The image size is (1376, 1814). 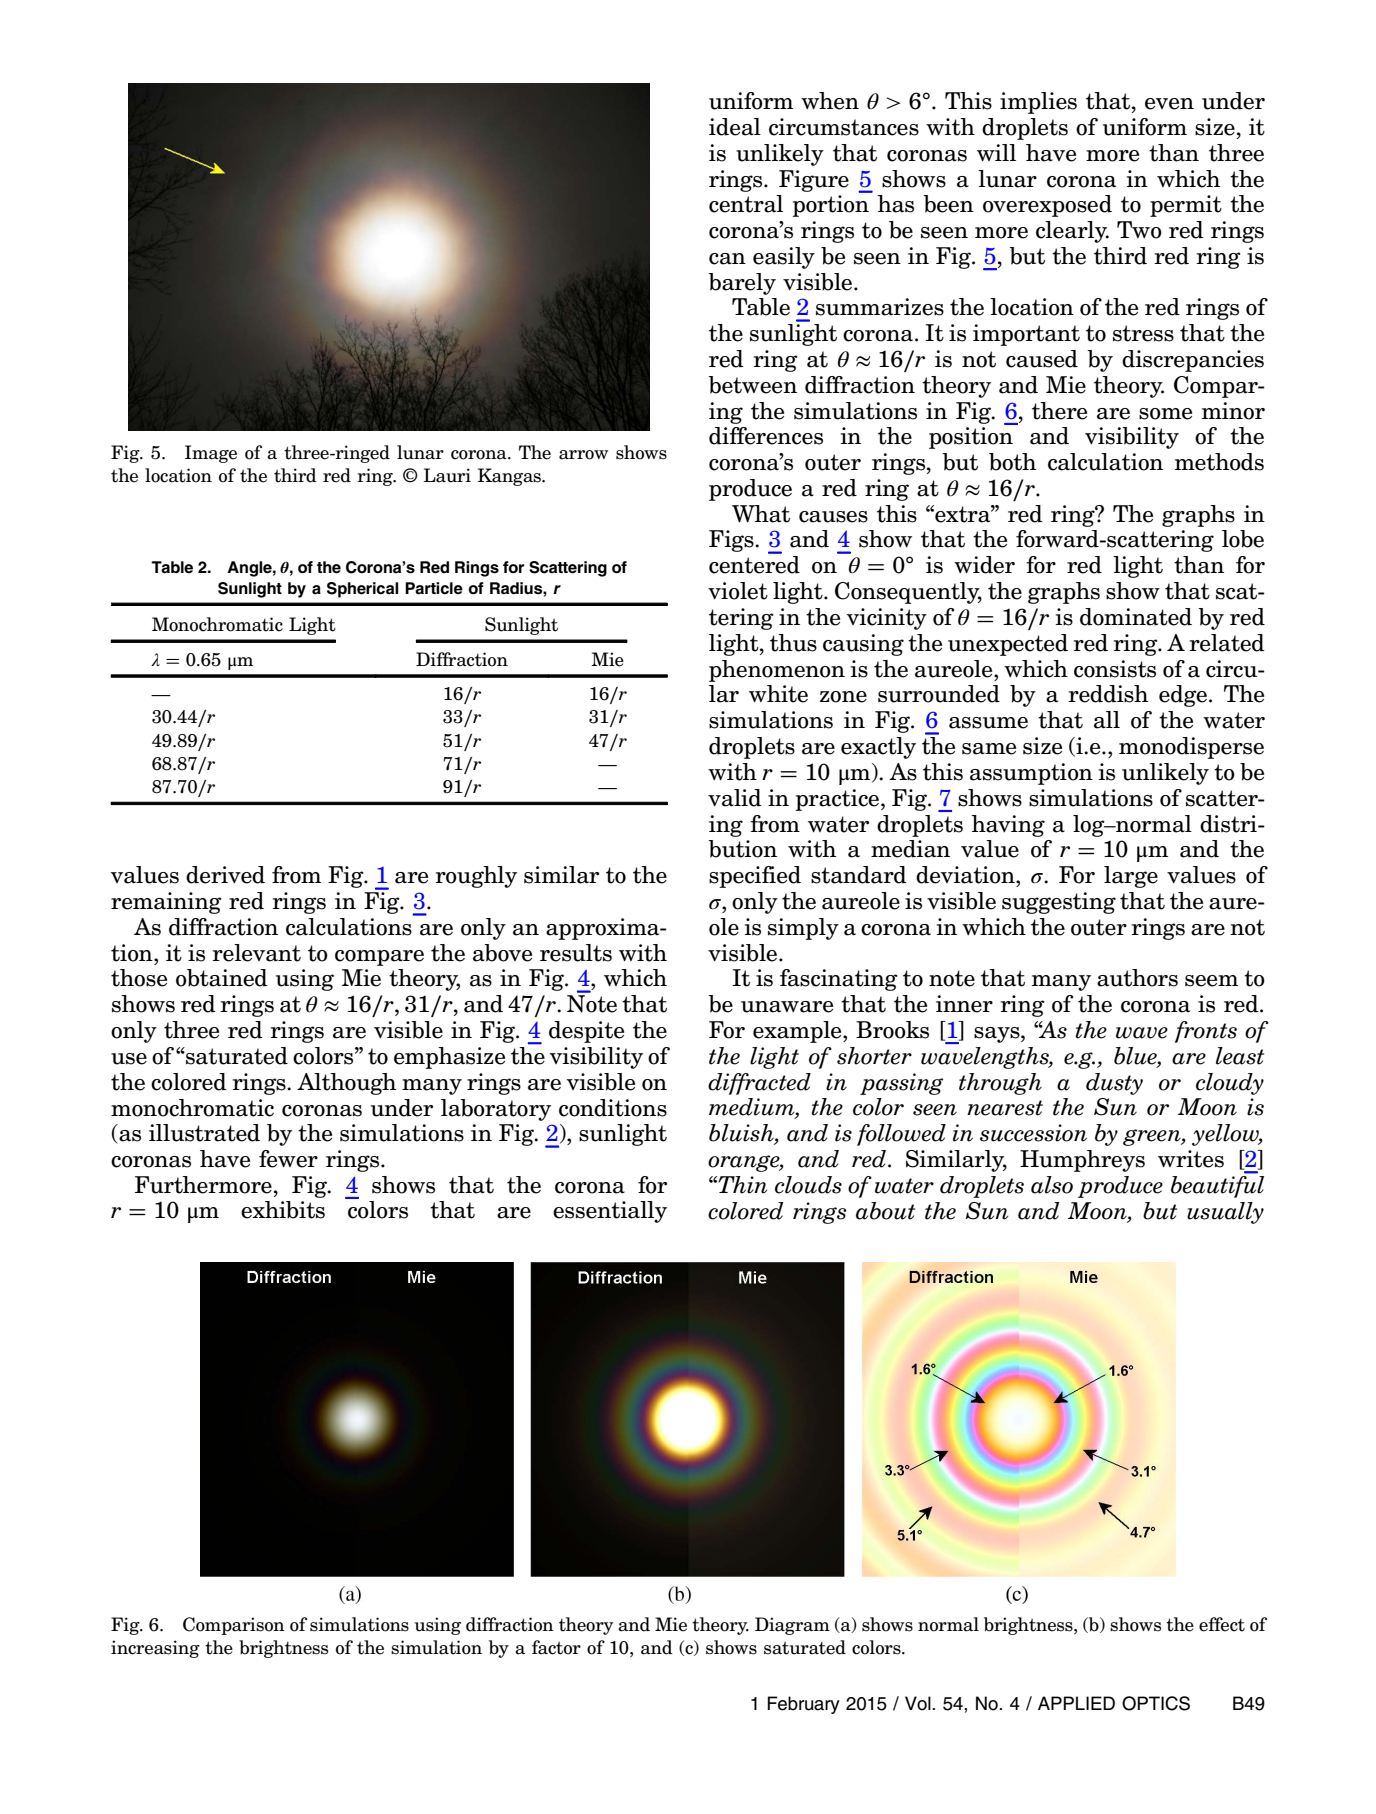 What do you see at coordinates (1076, 1703) in the screenshot?
I see `APPLIED` at bounding box center [1076, 1703].
